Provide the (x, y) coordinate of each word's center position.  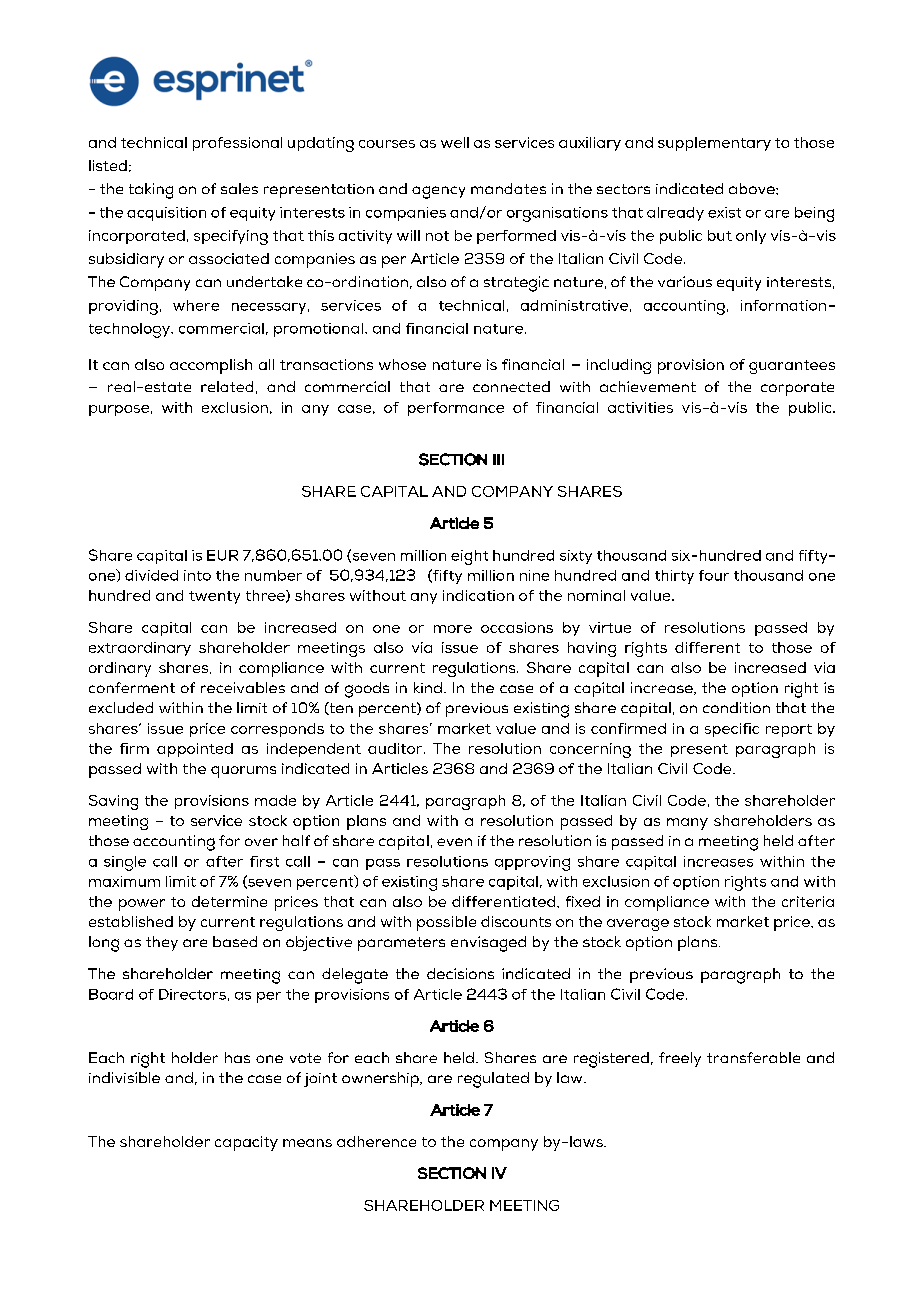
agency (438, 192)
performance (456, 409)
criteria (808, 901)
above (753, 188)
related (227, 386)
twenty (214, 597)
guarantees (792, 367)
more (453, 629)
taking (151, 191)
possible (446, 923)
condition (736, 707)
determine (229, 901)
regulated (493, 1080)
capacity (246, 1143)
